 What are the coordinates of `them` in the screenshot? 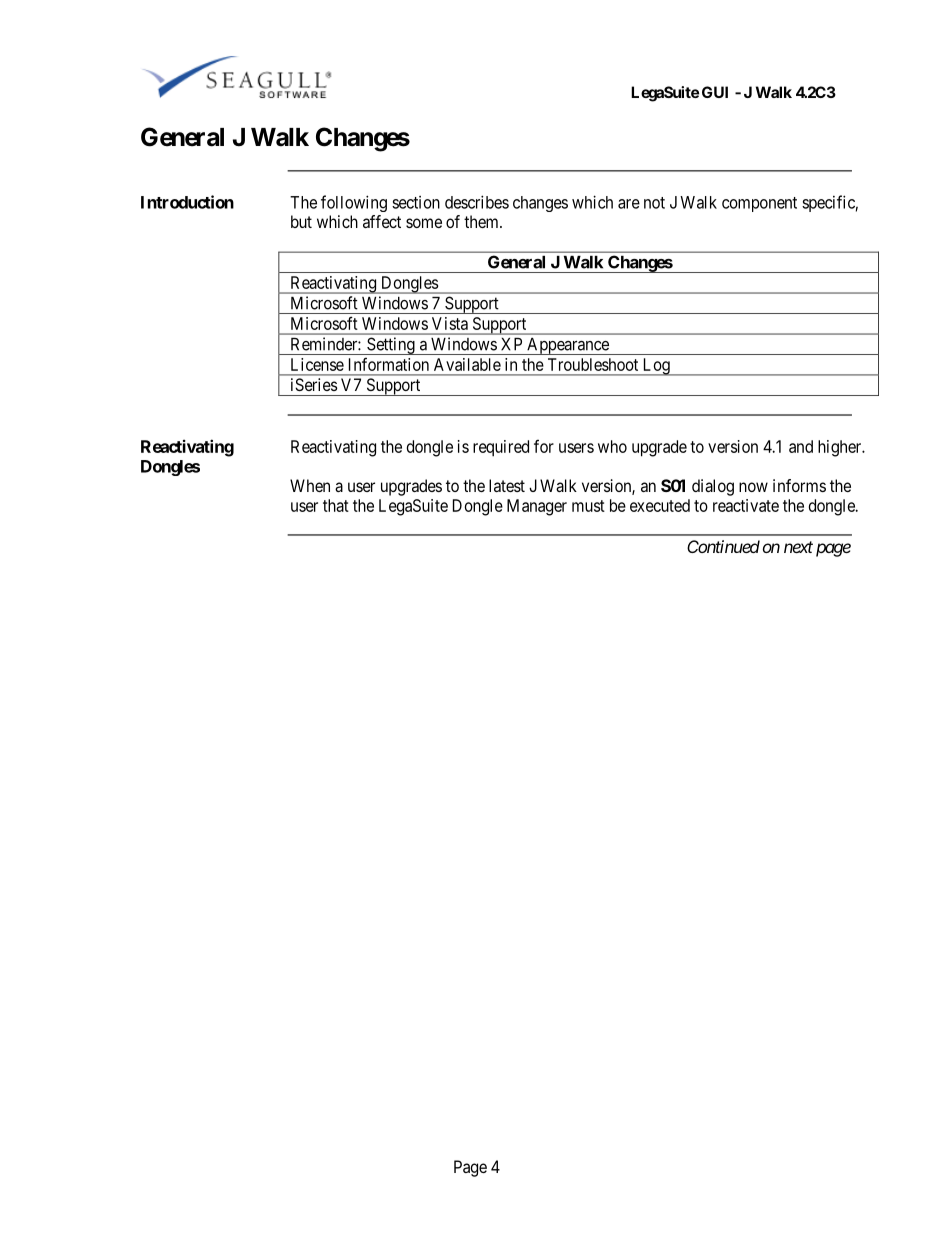 It's located at (482, 221).
